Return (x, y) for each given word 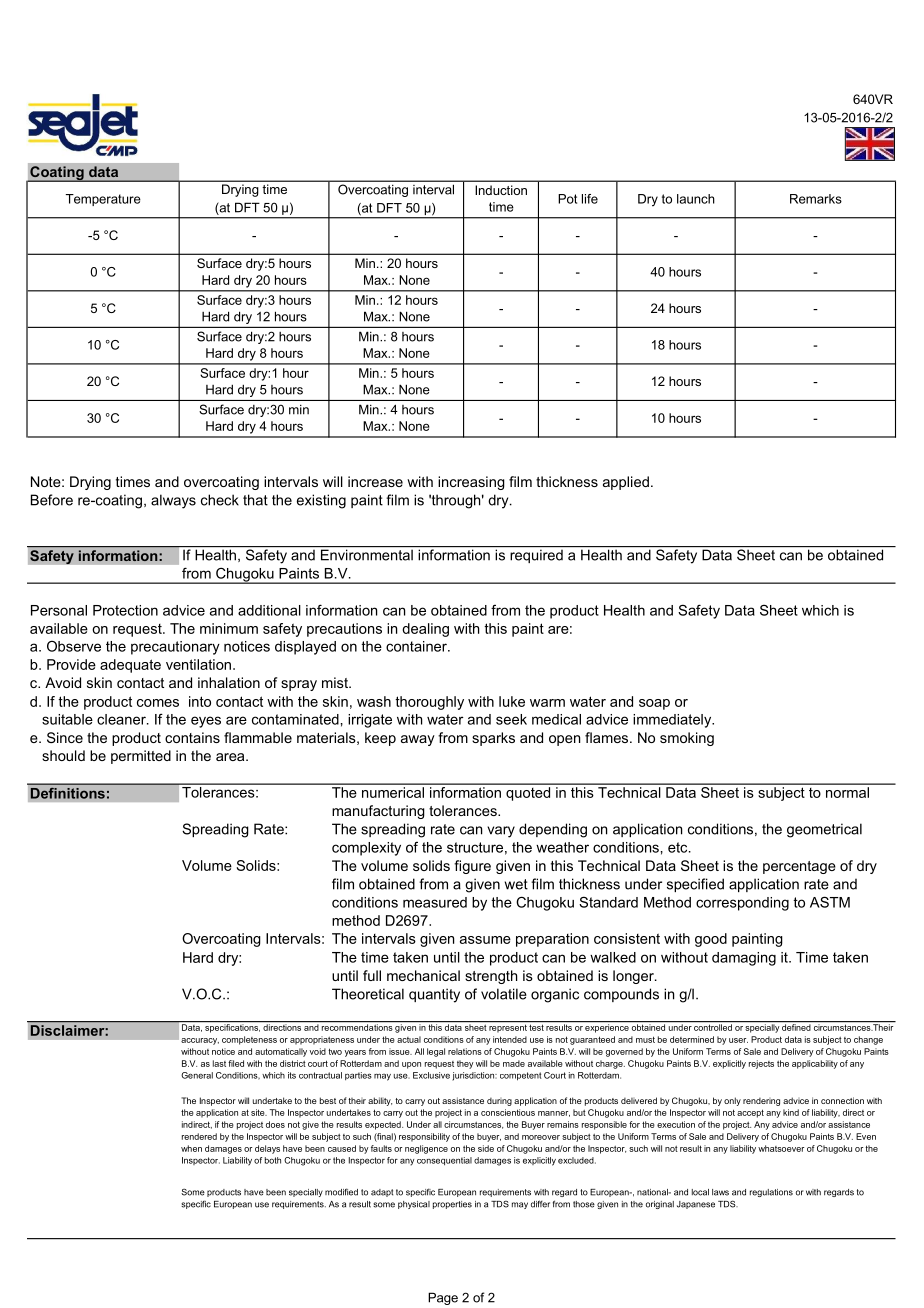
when (191, 1148)
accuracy (200, 1041)
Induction (501, 190)
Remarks (816, 199)
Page (443, 1298)
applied (626, 483)
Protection (125, 610)
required (536, 556)
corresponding (742, 904)
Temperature (103, 200)
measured (435, 902)
